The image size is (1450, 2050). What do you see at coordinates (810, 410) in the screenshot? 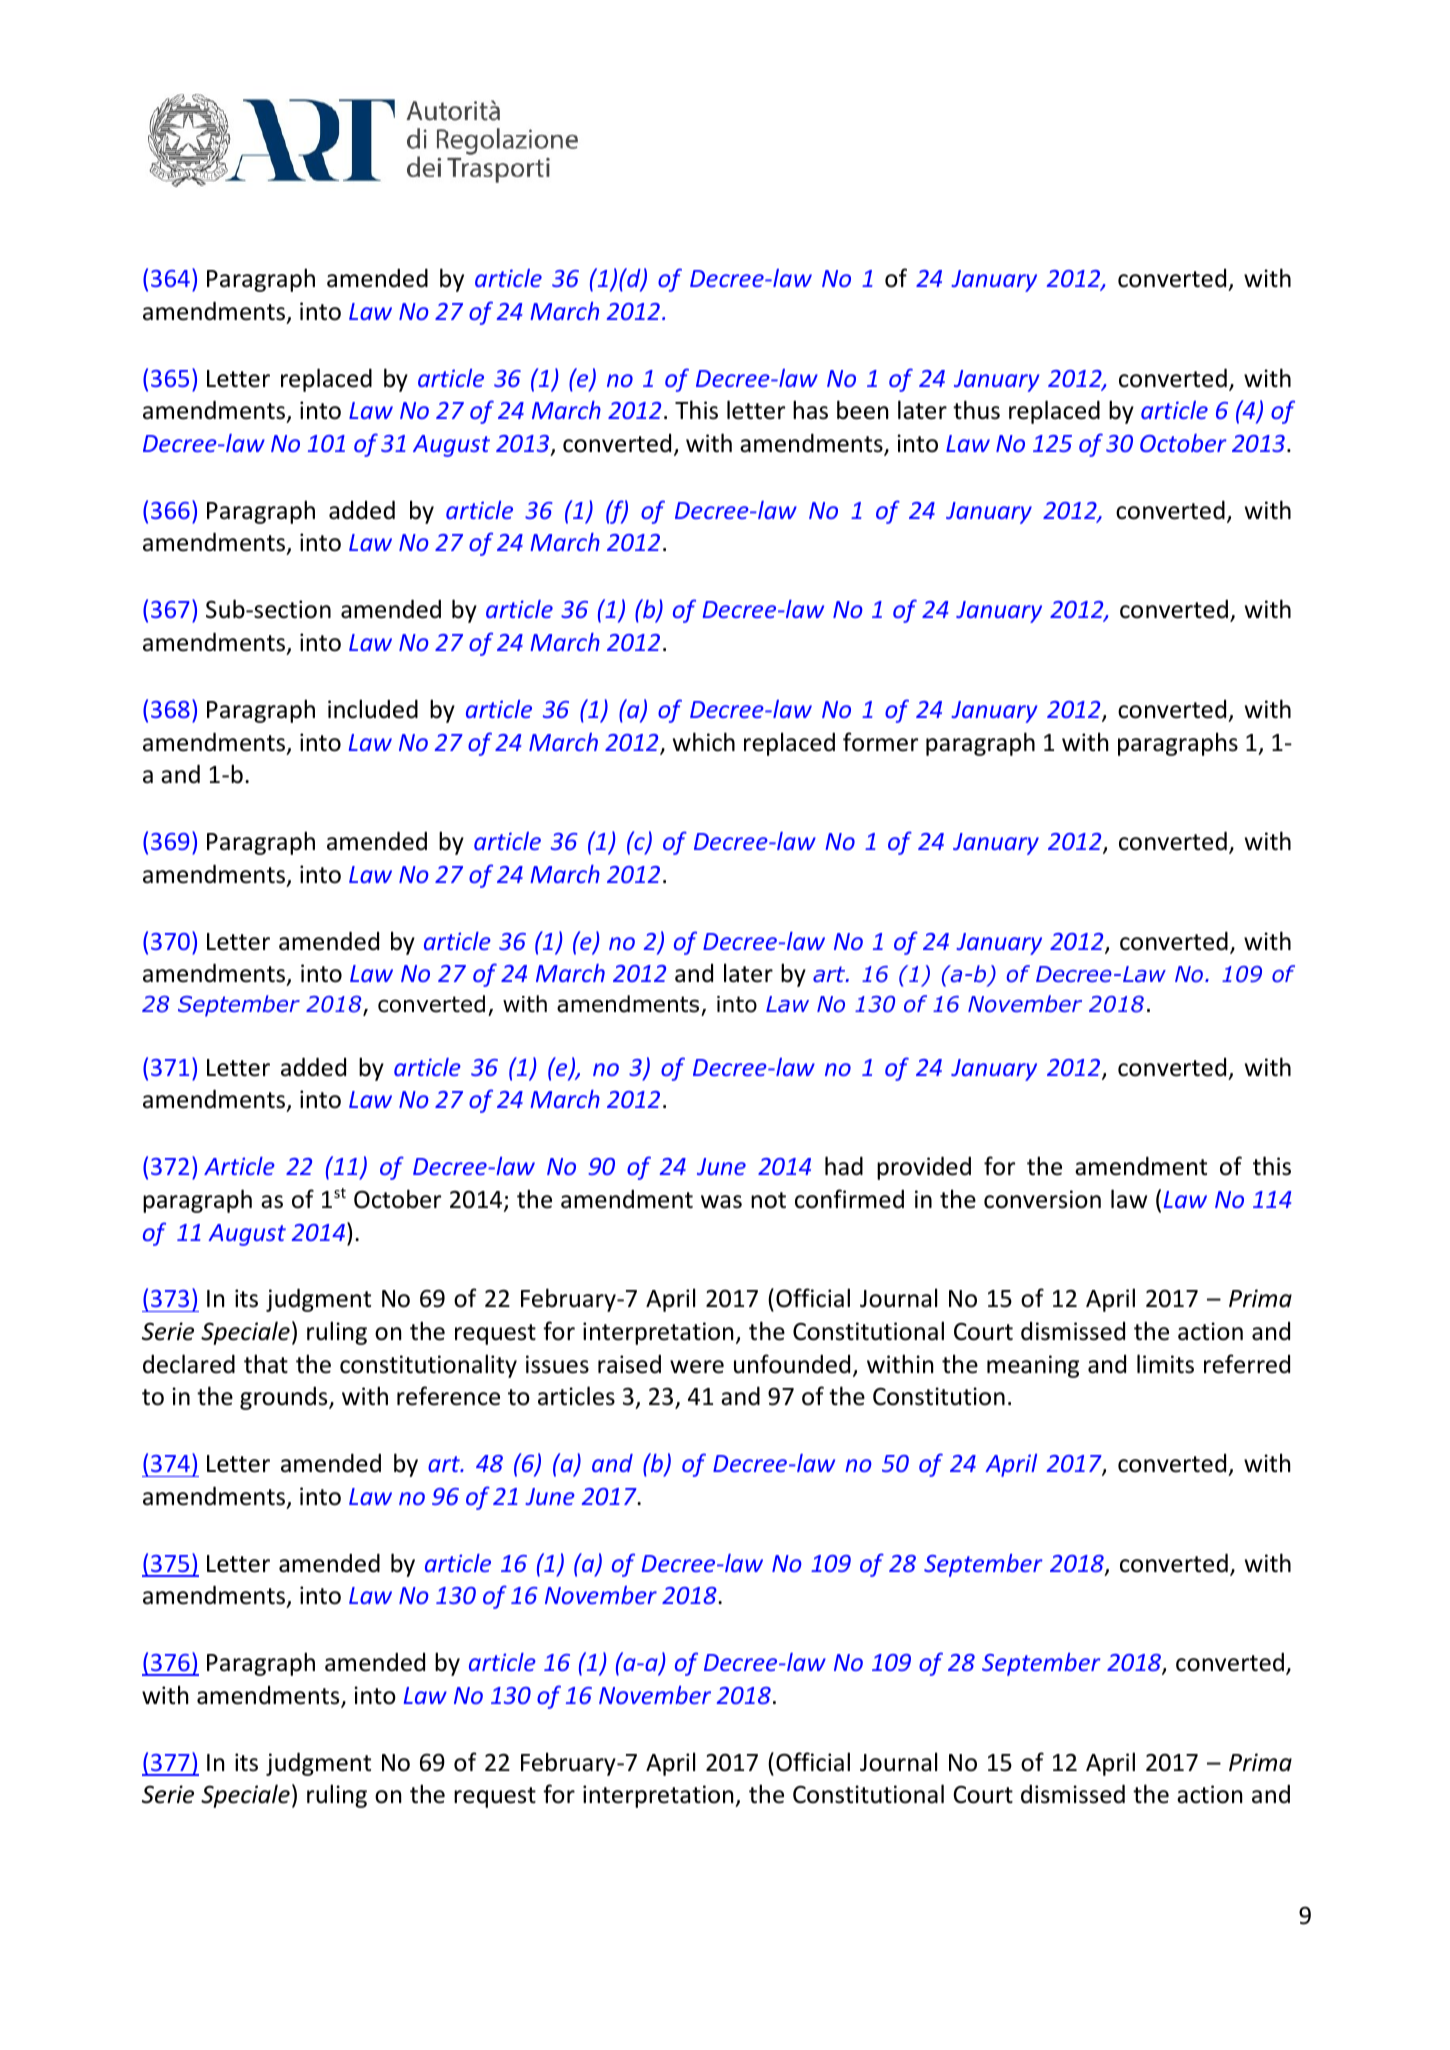
I see `has` at bounding box center [810, 410].
